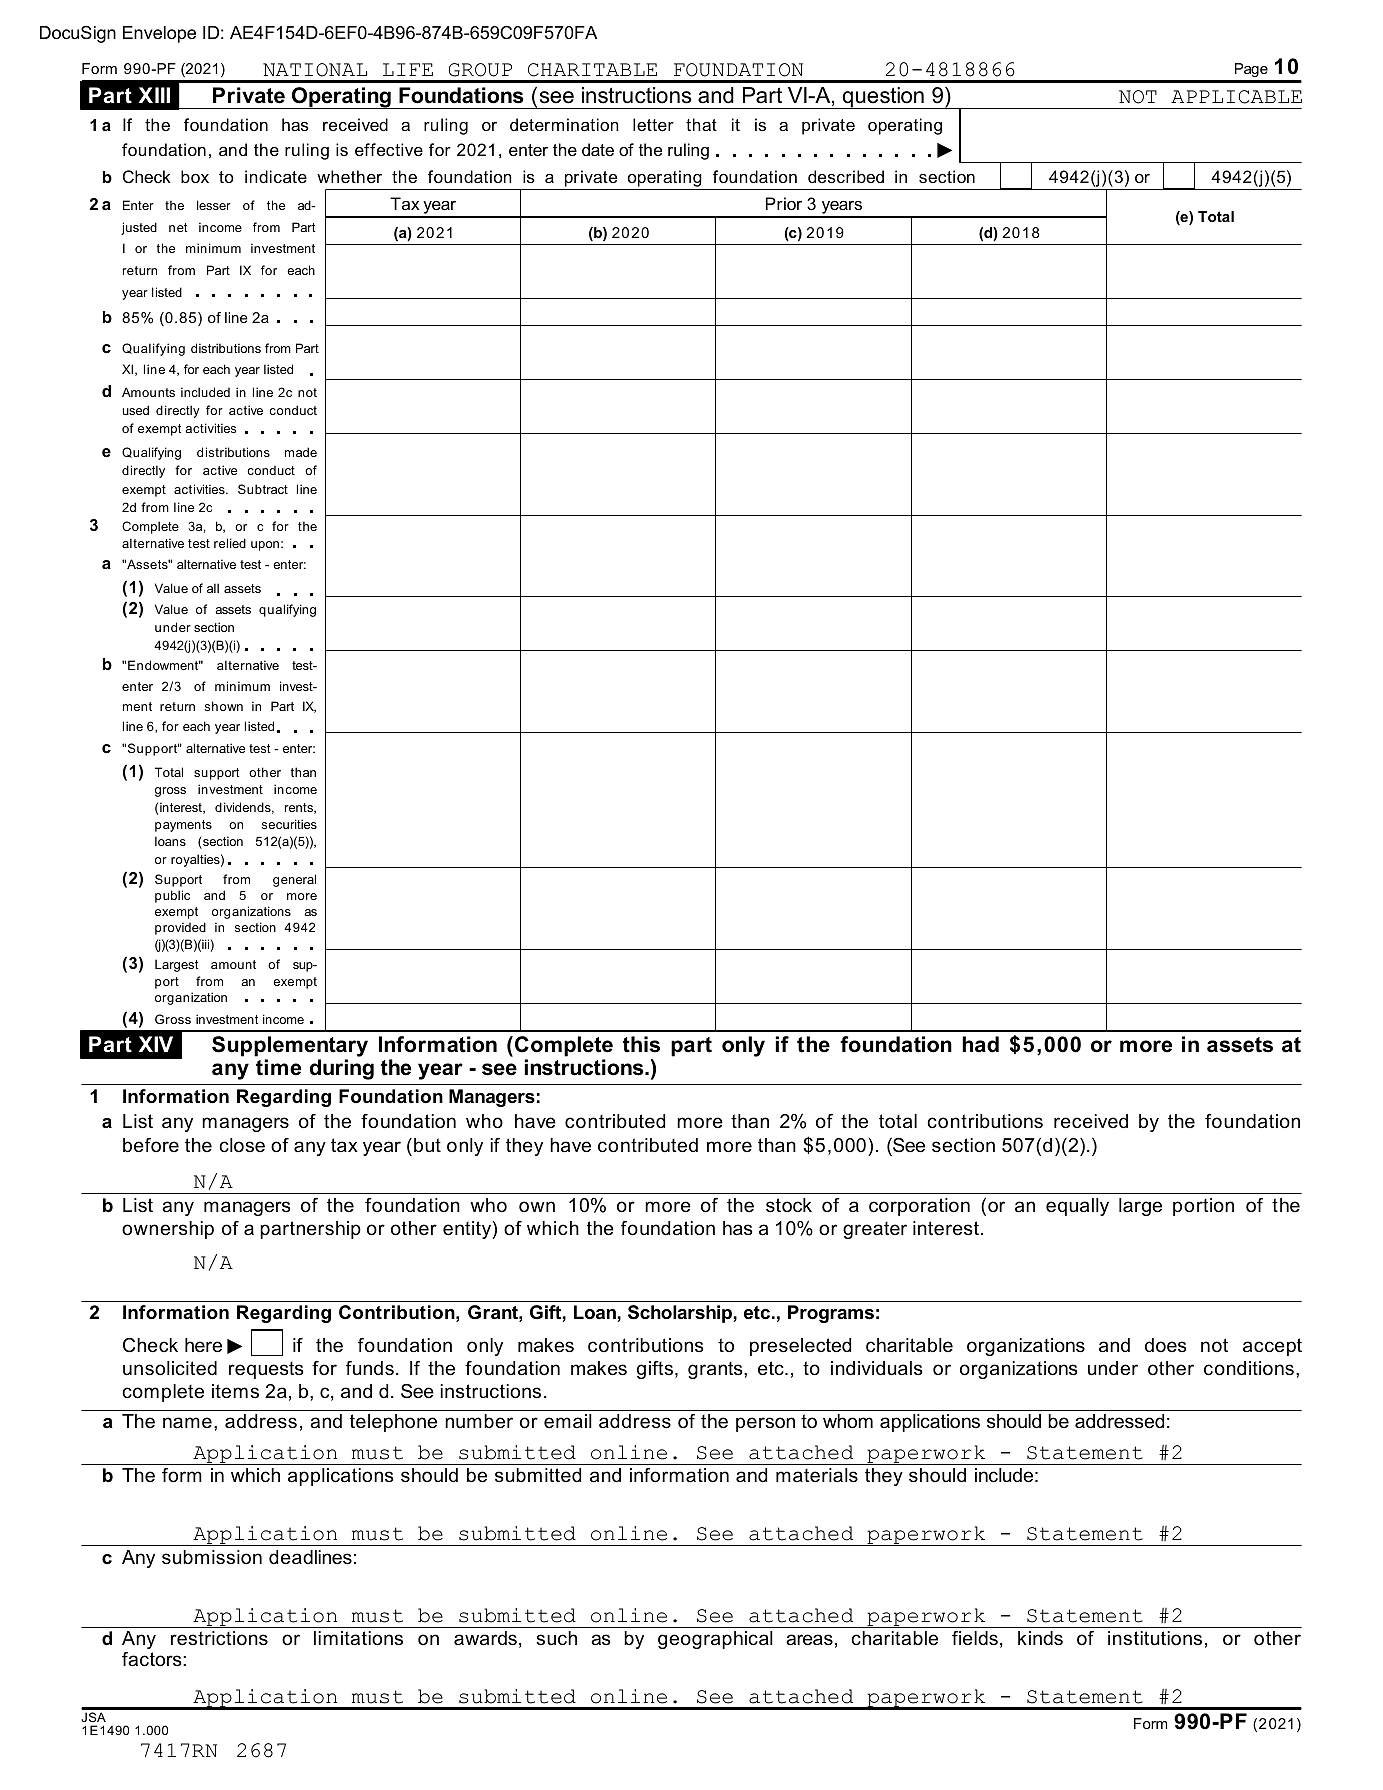 The image size is (1383, 1790). Describe the element at coordinates (212, 1557) in the screenshot. I see `submission` at that location.
